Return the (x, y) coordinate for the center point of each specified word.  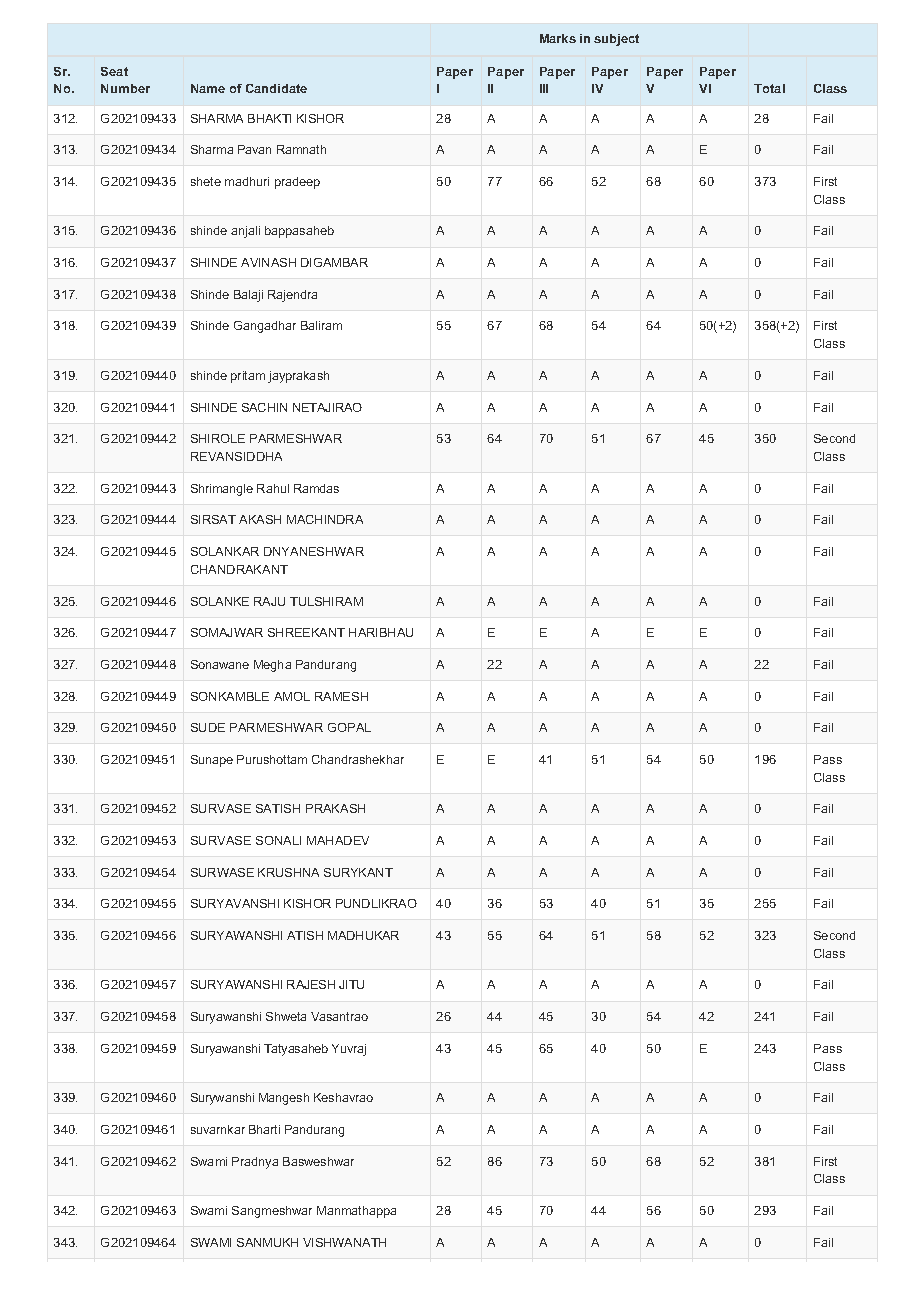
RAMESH (341, 696)
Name (208, 88)
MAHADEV (338, 840)
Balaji (248, 296)
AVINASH (268, 262)
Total (769, 88)
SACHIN (264, 407)
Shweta (286, 1016)
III (544, 88)
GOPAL (349, 727)
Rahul (273, 488)
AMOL (292, 696)
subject (616, 40)
